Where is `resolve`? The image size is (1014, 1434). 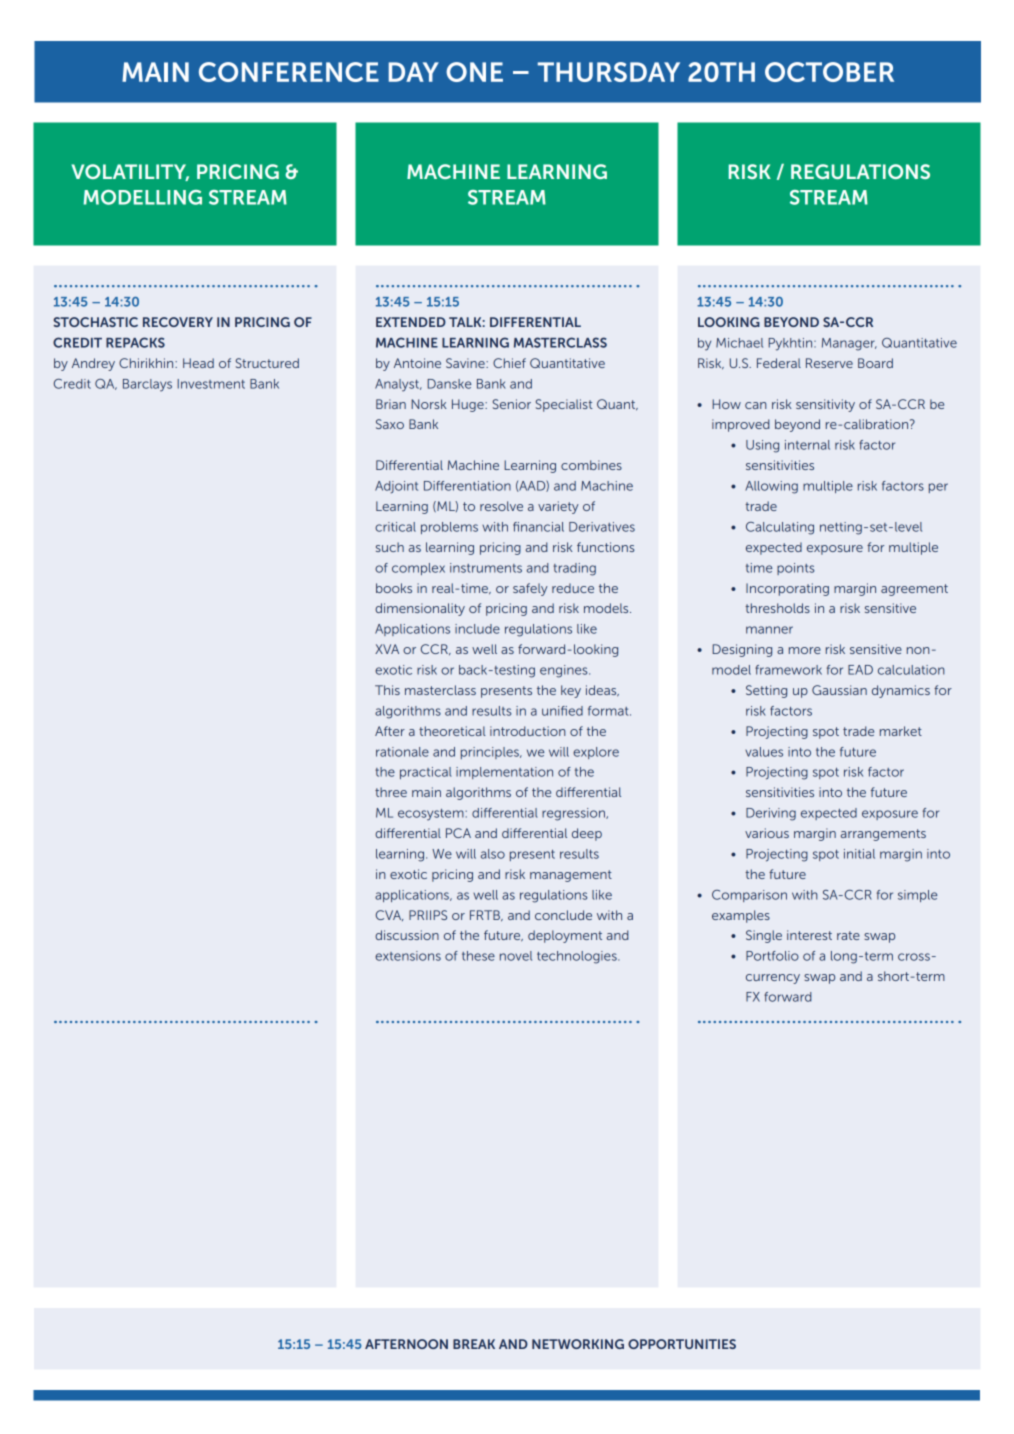 resolve is located at coordinates (501, 506).
